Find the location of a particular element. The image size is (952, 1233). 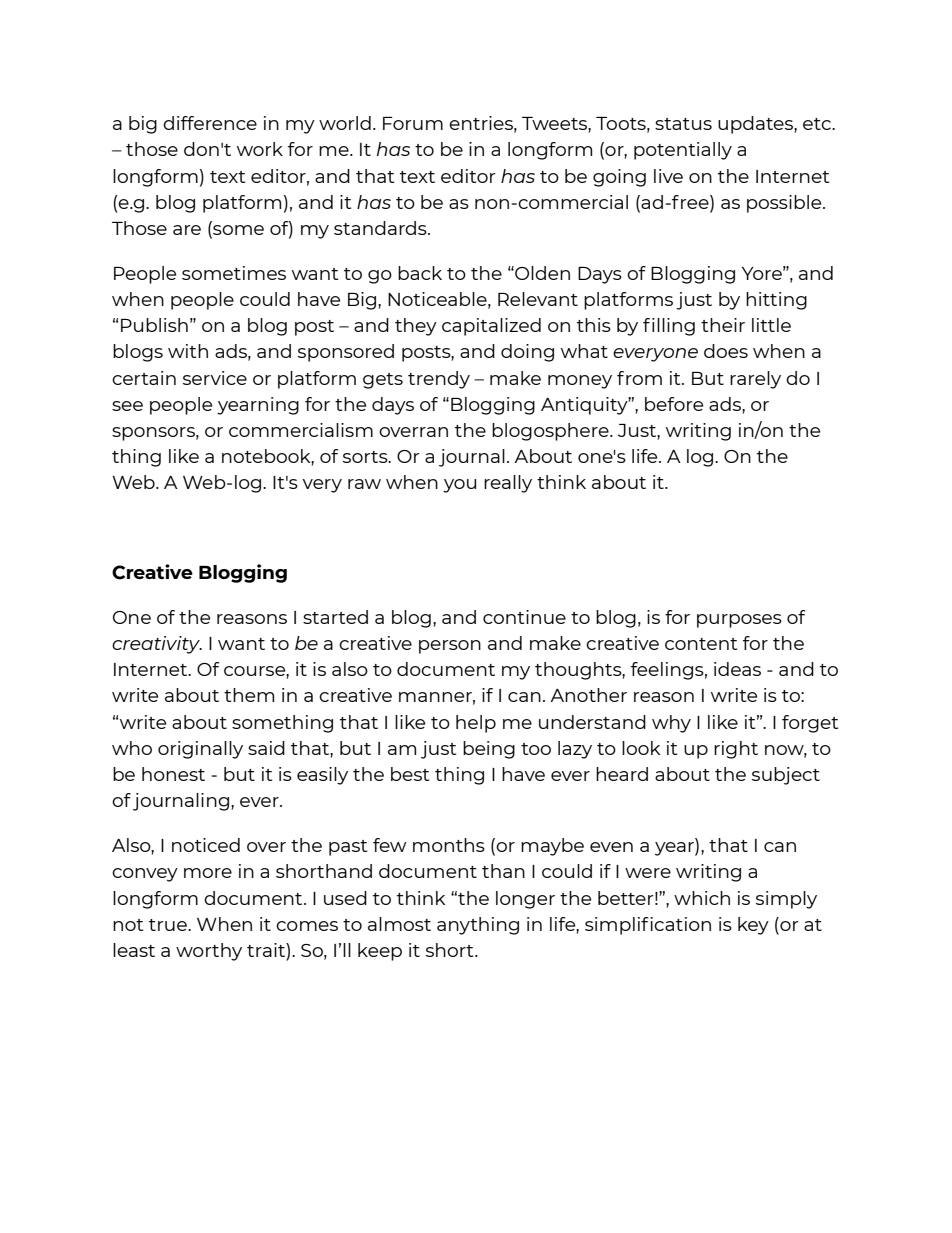

raw is located at coordinates (364, 484).
